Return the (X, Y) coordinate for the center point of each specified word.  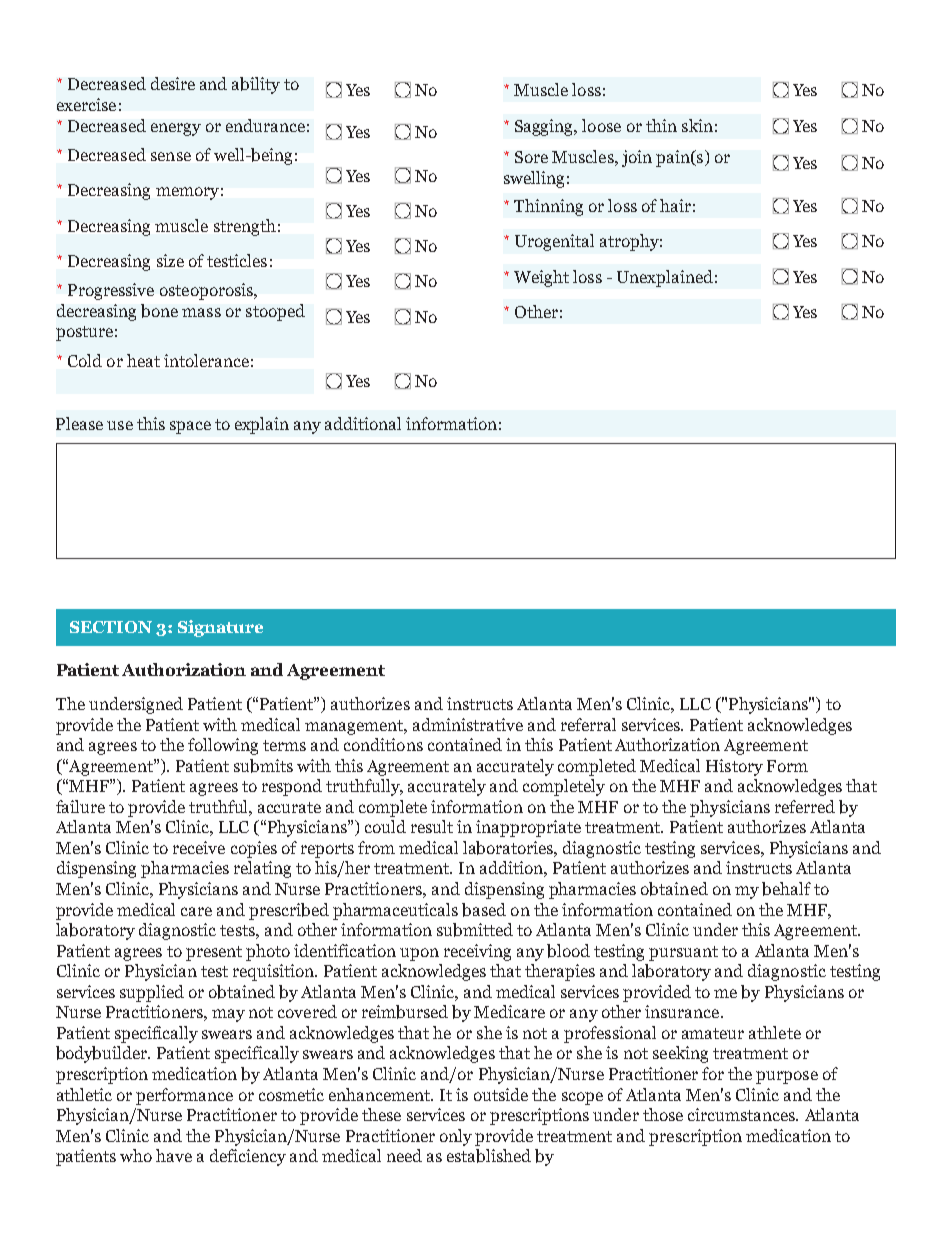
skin (697, 125)
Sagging (545, 127)
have (174, 1155)
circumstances (743, 1114)
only (456, 1137)
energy (176, 129)
